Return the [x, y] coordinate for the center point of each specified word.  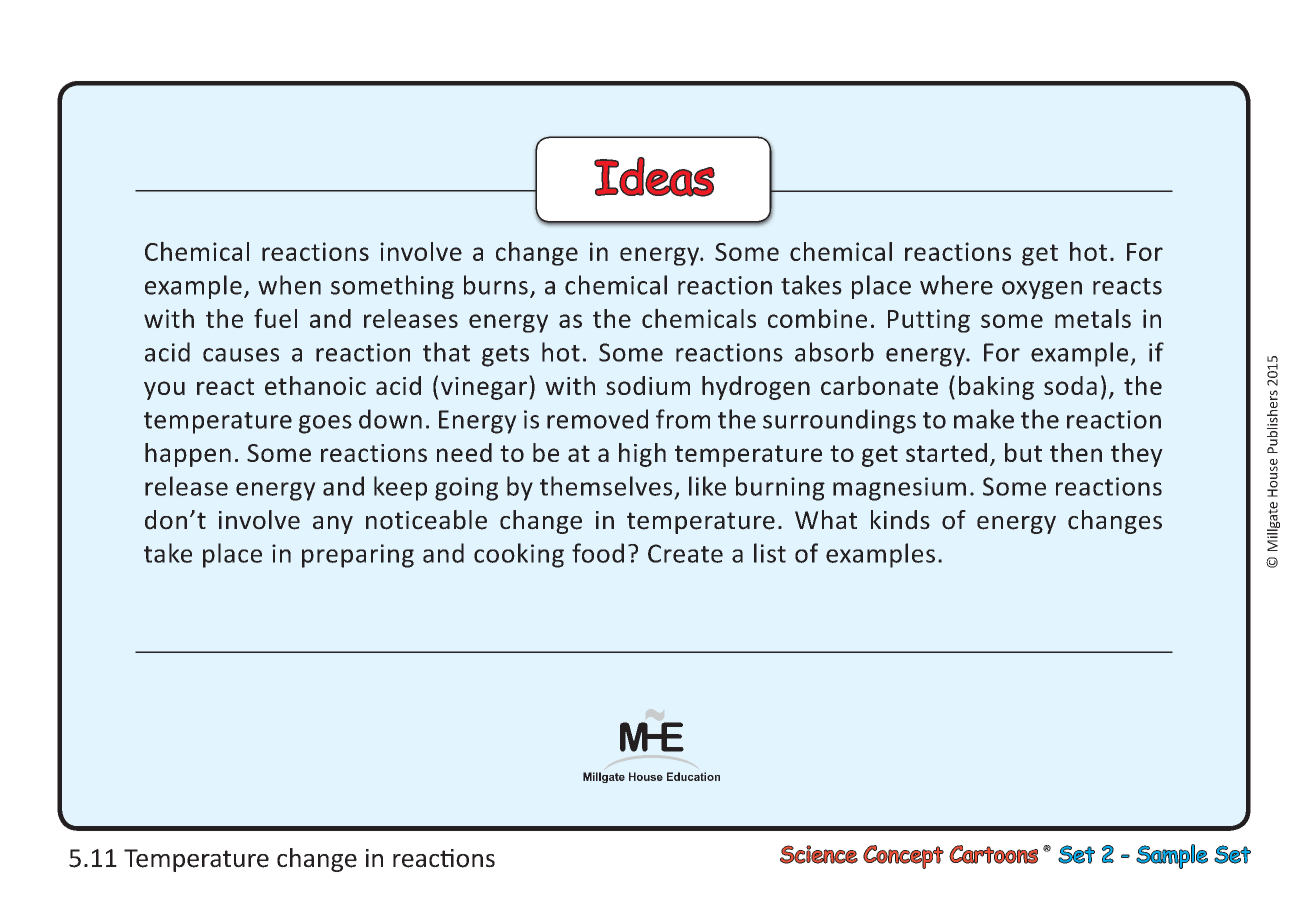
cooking [519, 555]
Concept [903, 857]
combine [817, 318]
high [642, 455]
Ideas [654, 177]
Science [819, 854]
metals [1093, 318]
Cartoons [993, 854]
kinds [900, 520]
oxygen [1042, 290]
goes [325, 424]
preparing [358, 556]
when [289, 285]
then [1076, 452]
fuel [275, 318]
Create [685, 553]
